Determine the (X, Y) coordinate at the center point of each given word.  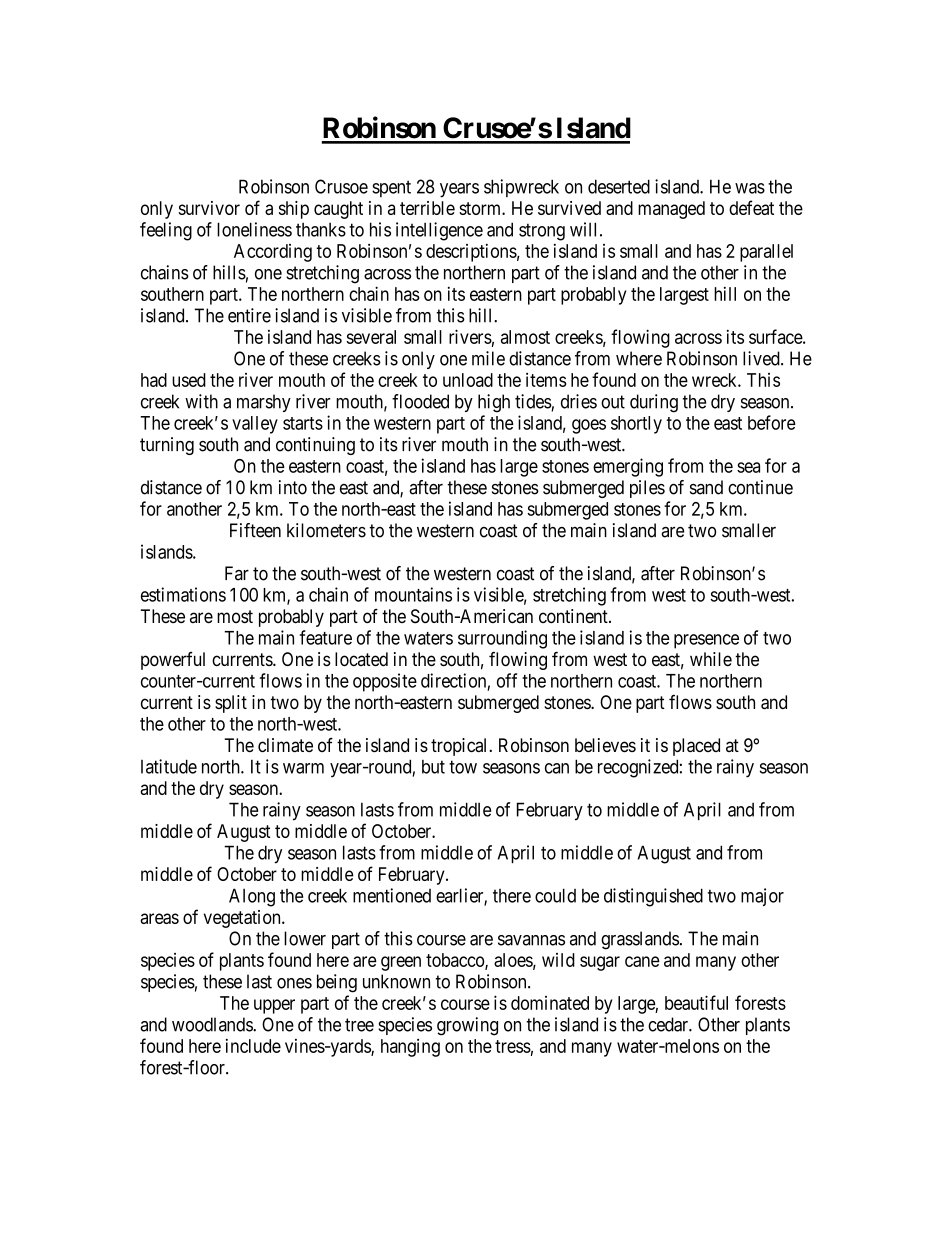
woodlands (213, 1024)
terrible (427, 208)
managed (671, 210)
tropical (460, 747)
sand (706, 487)
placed (696, 747)
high (494, 403)
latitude (169, 766)
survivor (209, 208)
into (293, 487)
